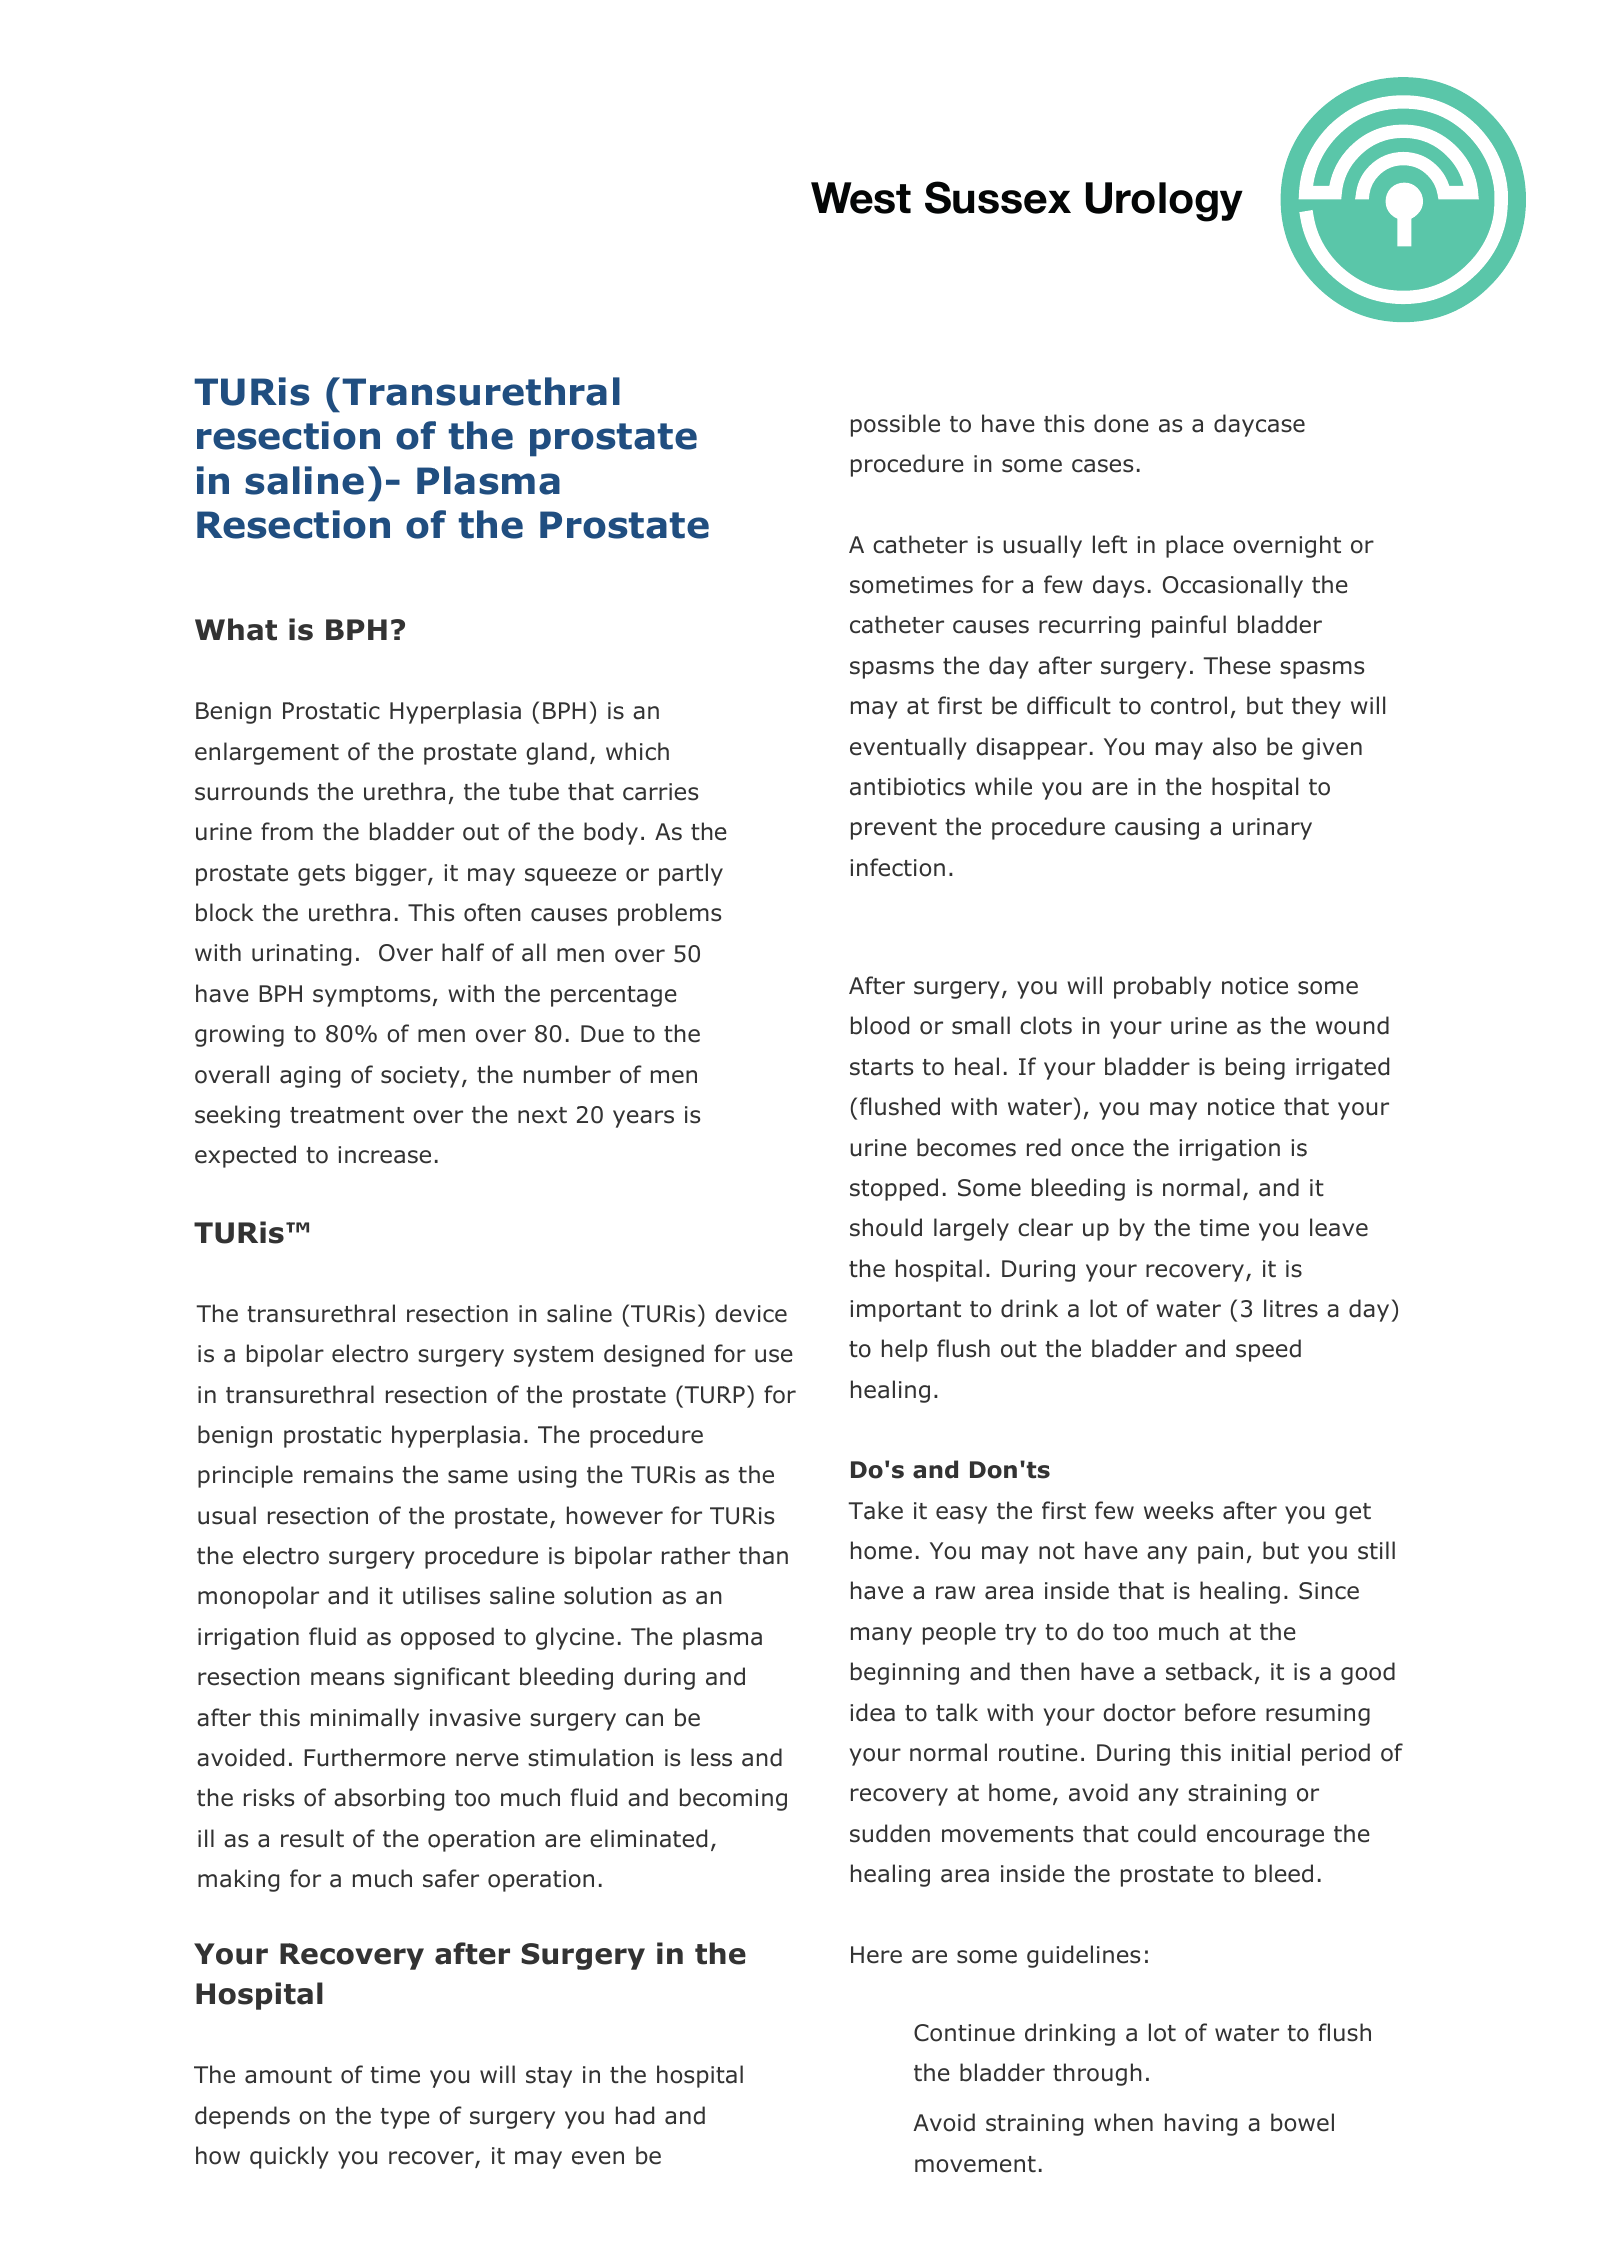 The image size is (1602, 2265). Describe the element at coordinates (1195, 546) in the page. I see `place` at that location.
